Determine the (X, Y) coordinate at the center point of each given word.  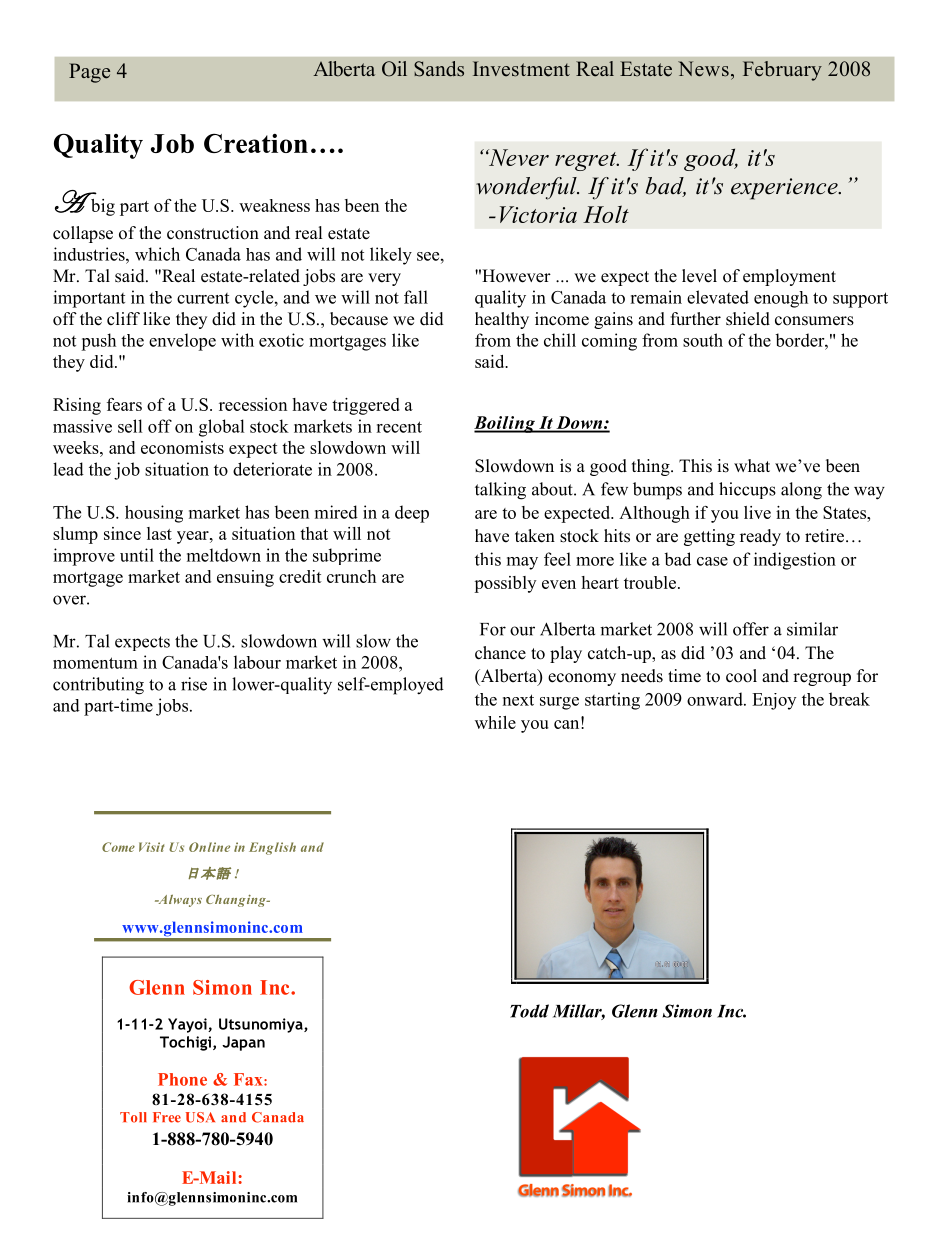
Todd (529, 1011)
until (137, 555)
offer (751, 629)
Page (89, 73)
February (782, 71)
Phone (182, 1079)
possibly (505, 584)
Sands (439, 69)
